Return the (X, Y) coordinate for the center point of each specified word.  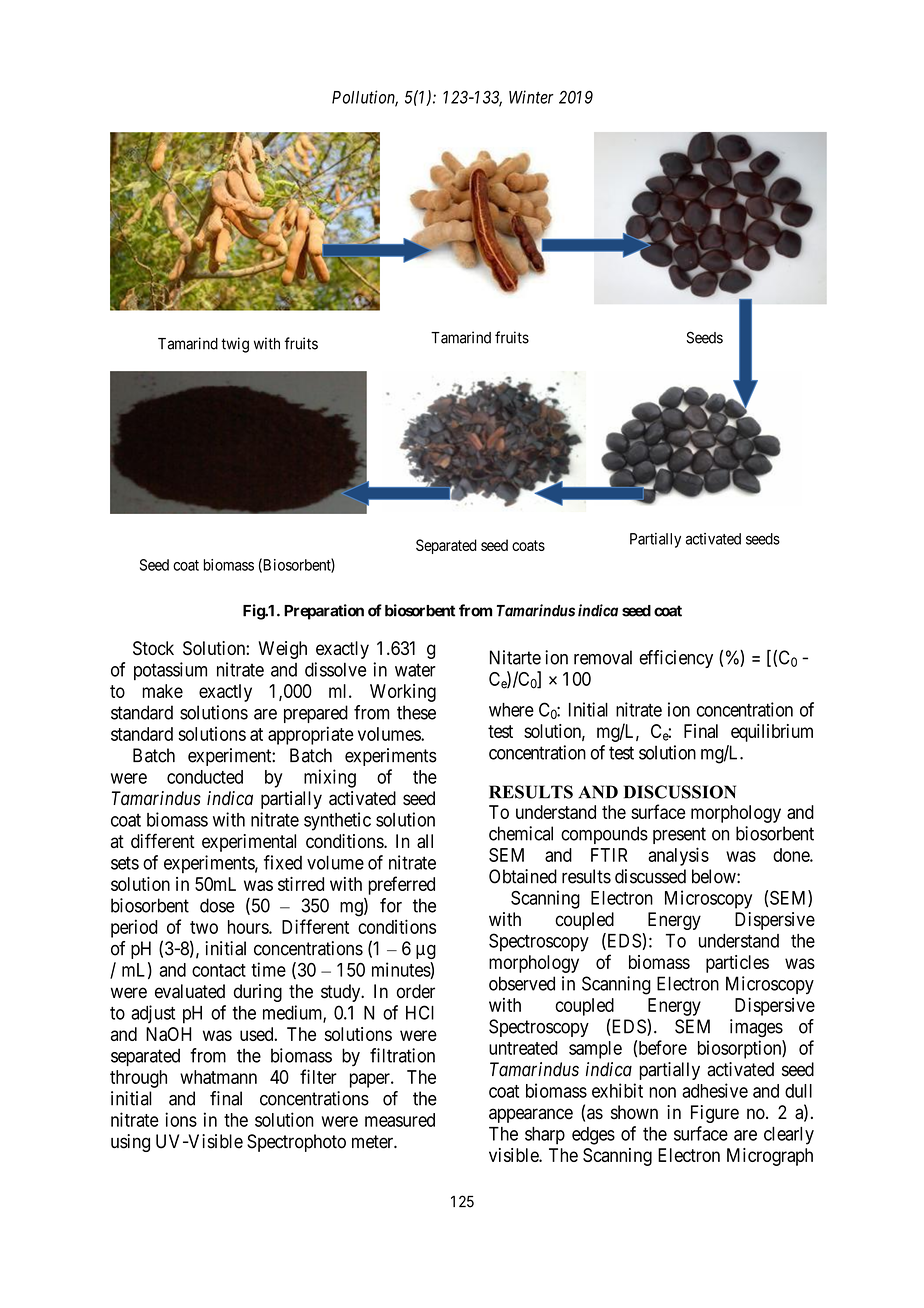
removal (603, 657)
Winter (531, 97)
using (130, 1143)
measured (400, 1120)
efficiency (676, 659)
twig (235, 345)
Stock (153, 648)
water (415, 670)
